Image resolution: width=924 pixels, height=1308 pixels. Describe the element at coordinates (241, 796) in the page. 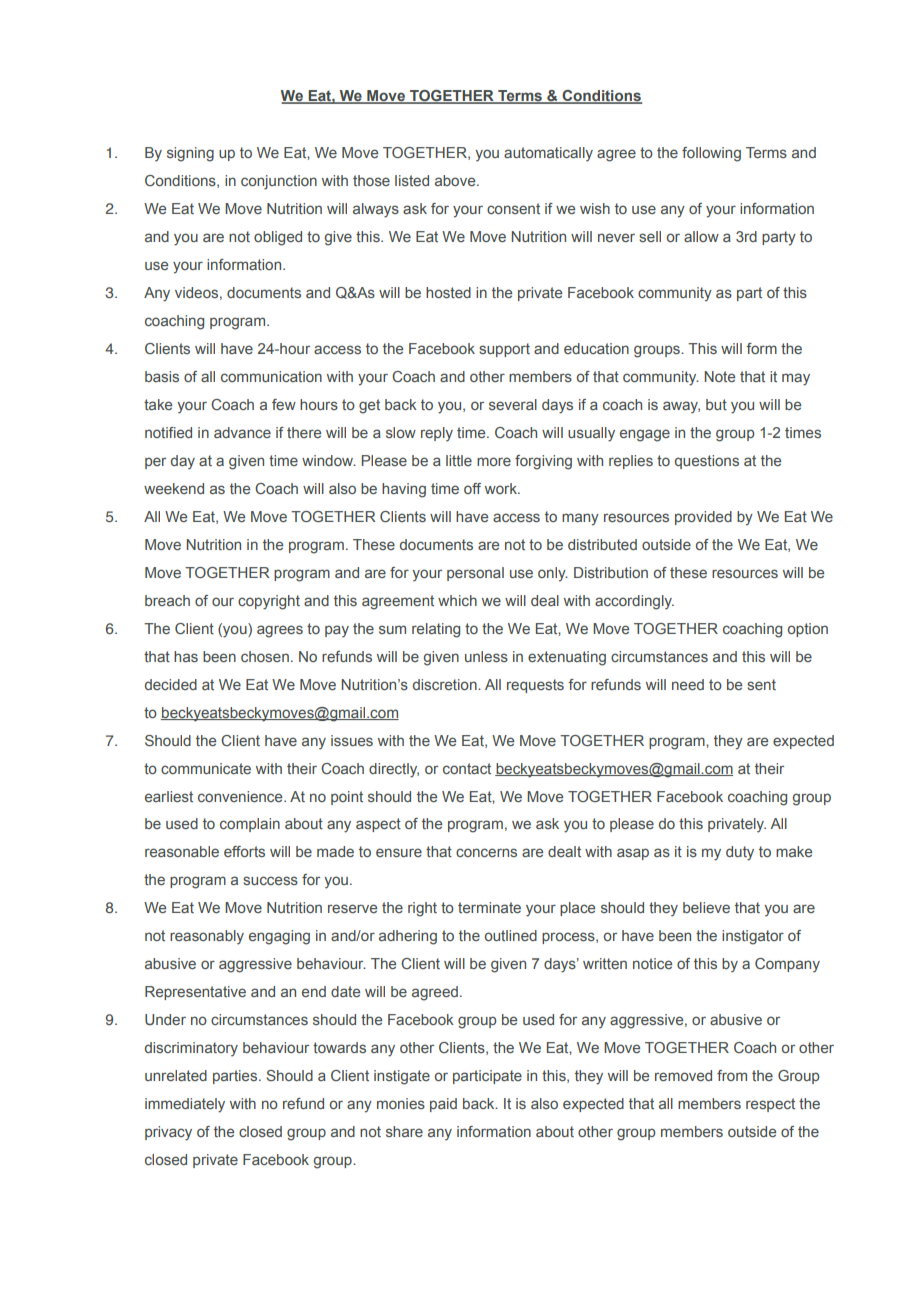

I see `convenience` at that location.
